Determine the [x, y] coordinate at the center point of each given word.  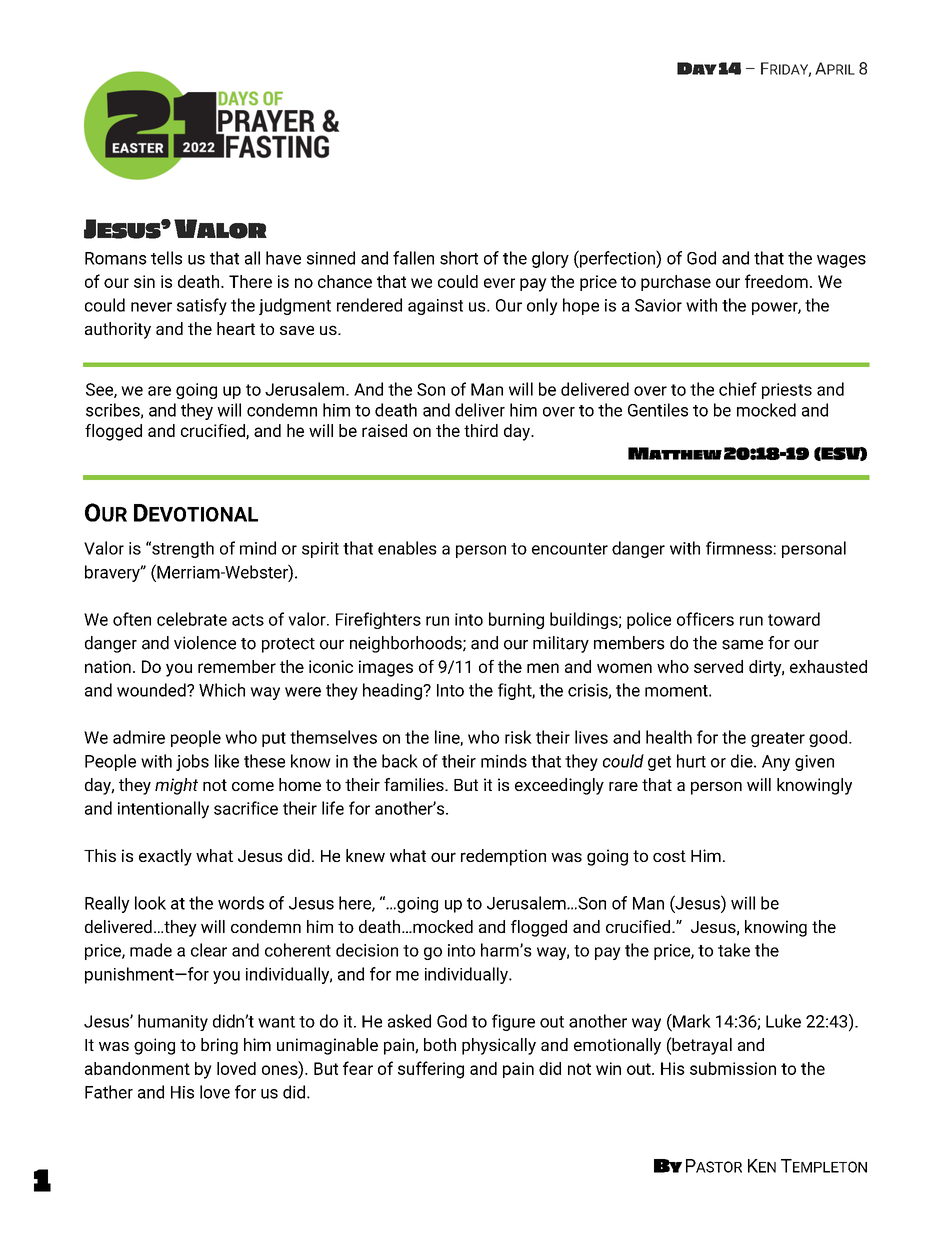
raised [384, 430]
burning [516, 620]
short [459, 258]
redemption [503, 857]
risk [518, 737]
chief [738, 389]
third [481, 430]
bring [219, 1046]
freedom [776, 281]
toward [794, 619]
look [150, 903]
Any [776, 763]
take [734, 950]
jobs [192, 762]
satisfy [202, 306]
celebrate [192, 619]
